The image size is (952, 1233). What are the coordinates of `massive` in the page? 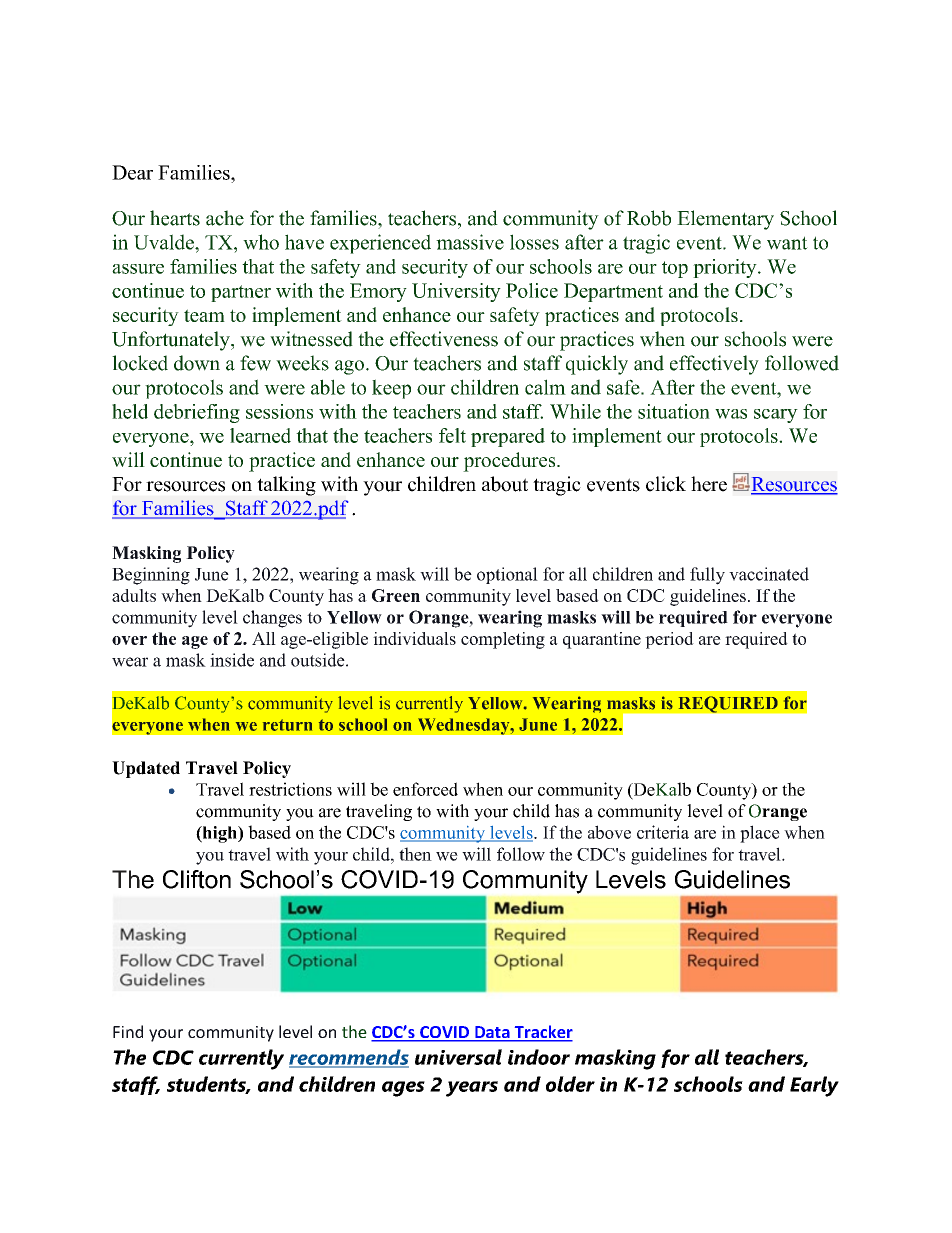 It's located at (470, 242).
